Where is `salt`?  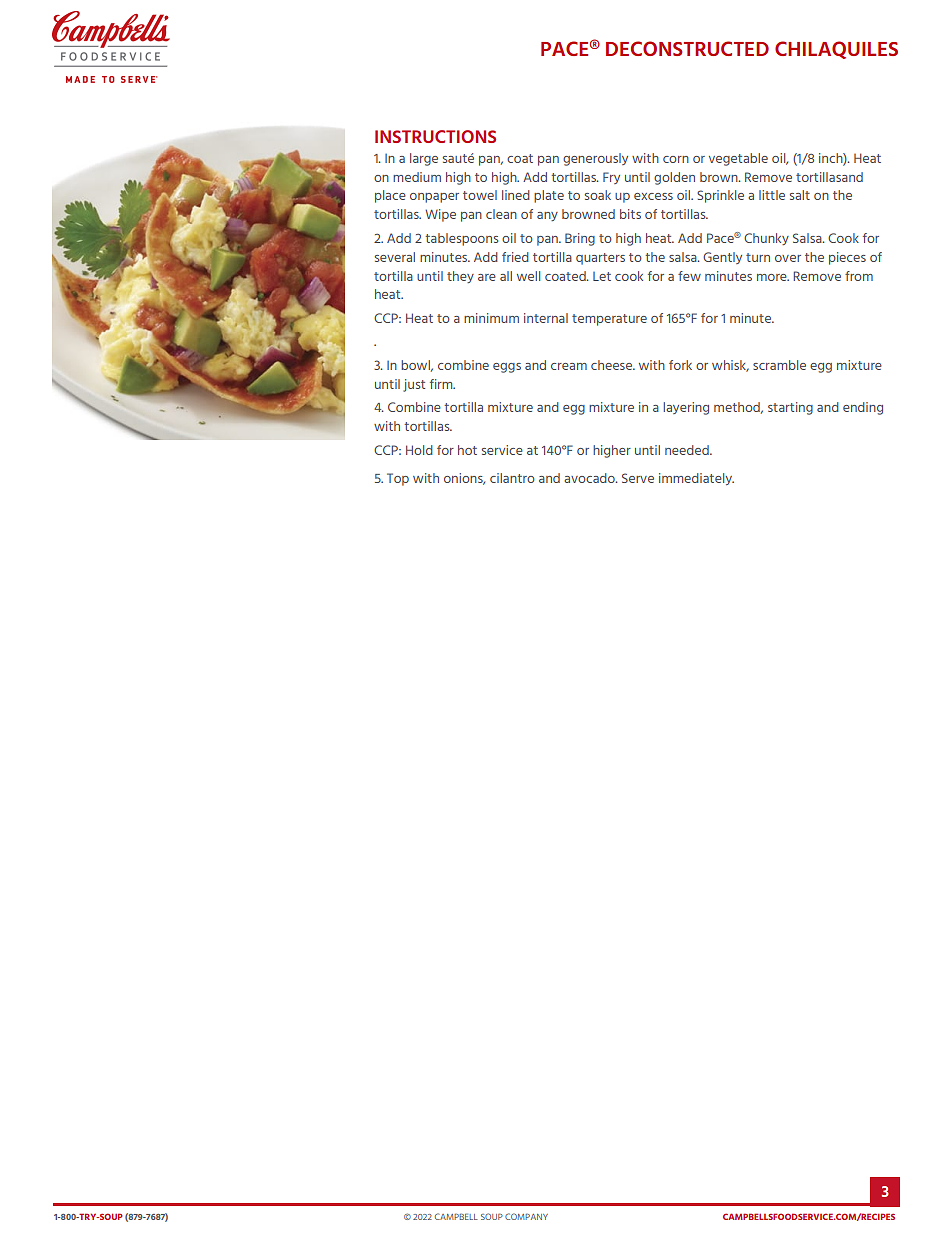 salt is located at coordinates (800, 195).
